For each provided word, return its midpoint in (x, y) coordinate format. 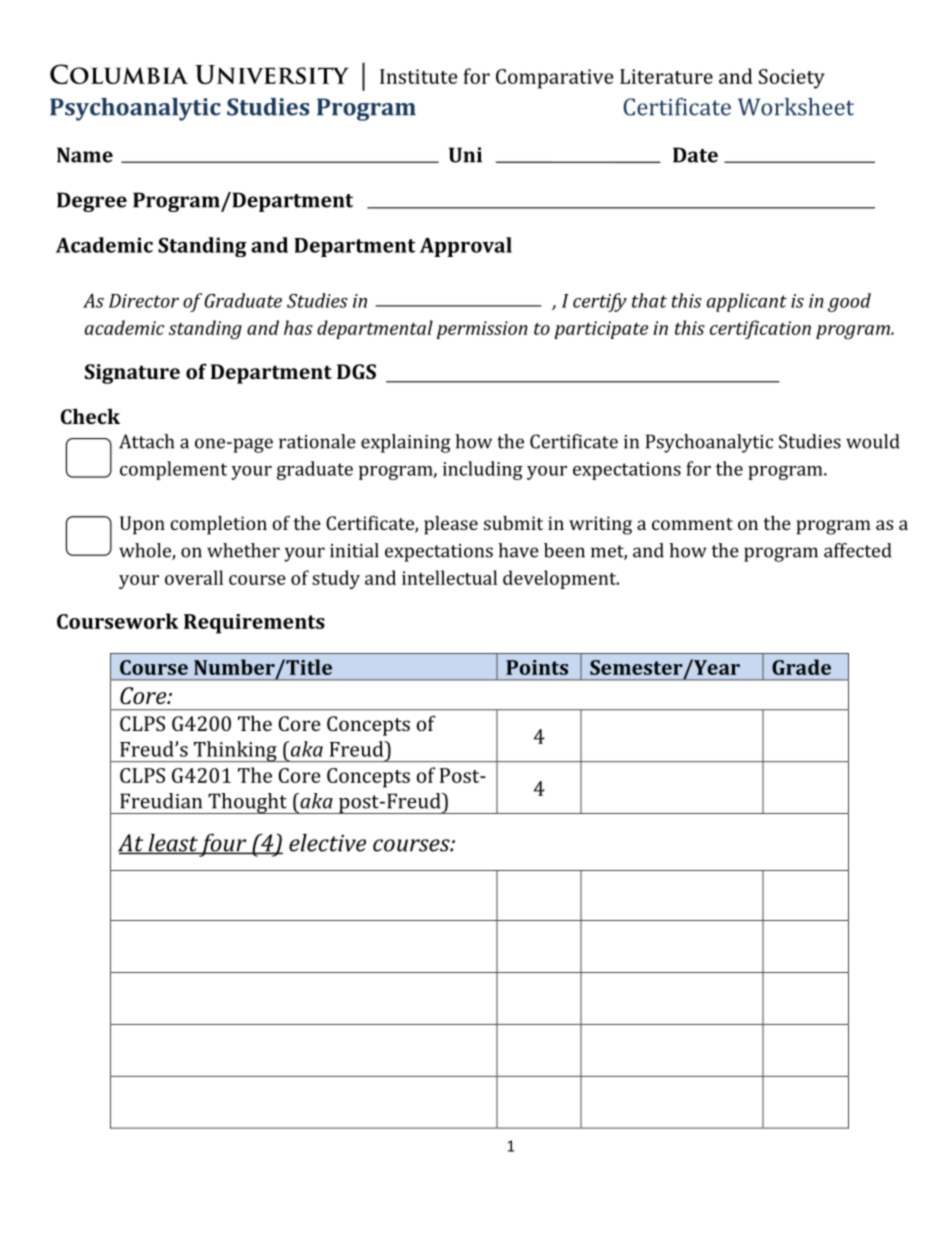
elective (327, 843)
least (172, 844)
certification (760, 329)
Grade (801, 667)
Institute (418, 76)
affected (857, 550)
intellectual (449, 577)
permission (482, 330)
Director (144, 301)
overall (194, 577)
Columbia (119, 74)
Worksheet (796, 107)
